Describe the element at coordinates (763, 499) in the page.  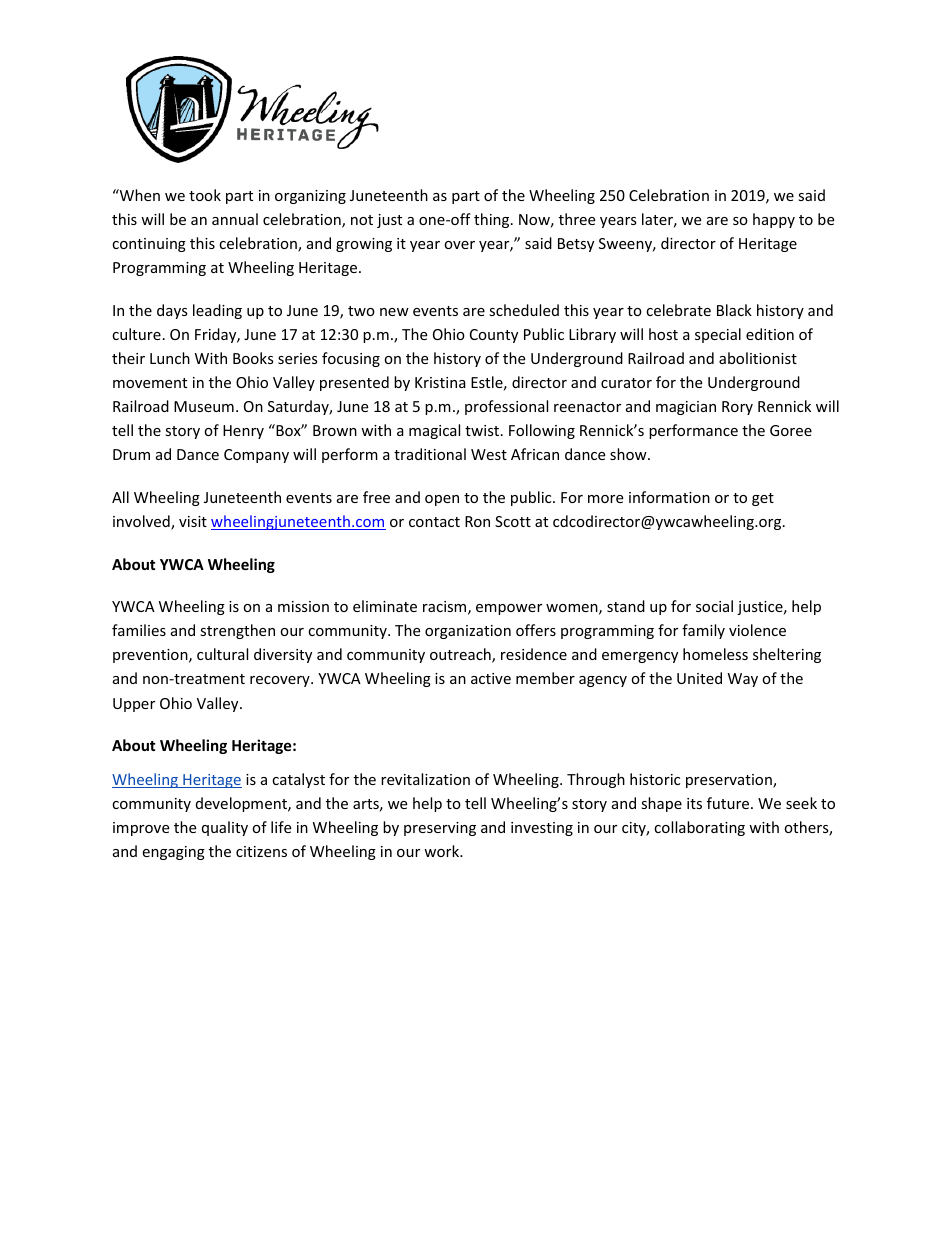
I see `get` at that location.
